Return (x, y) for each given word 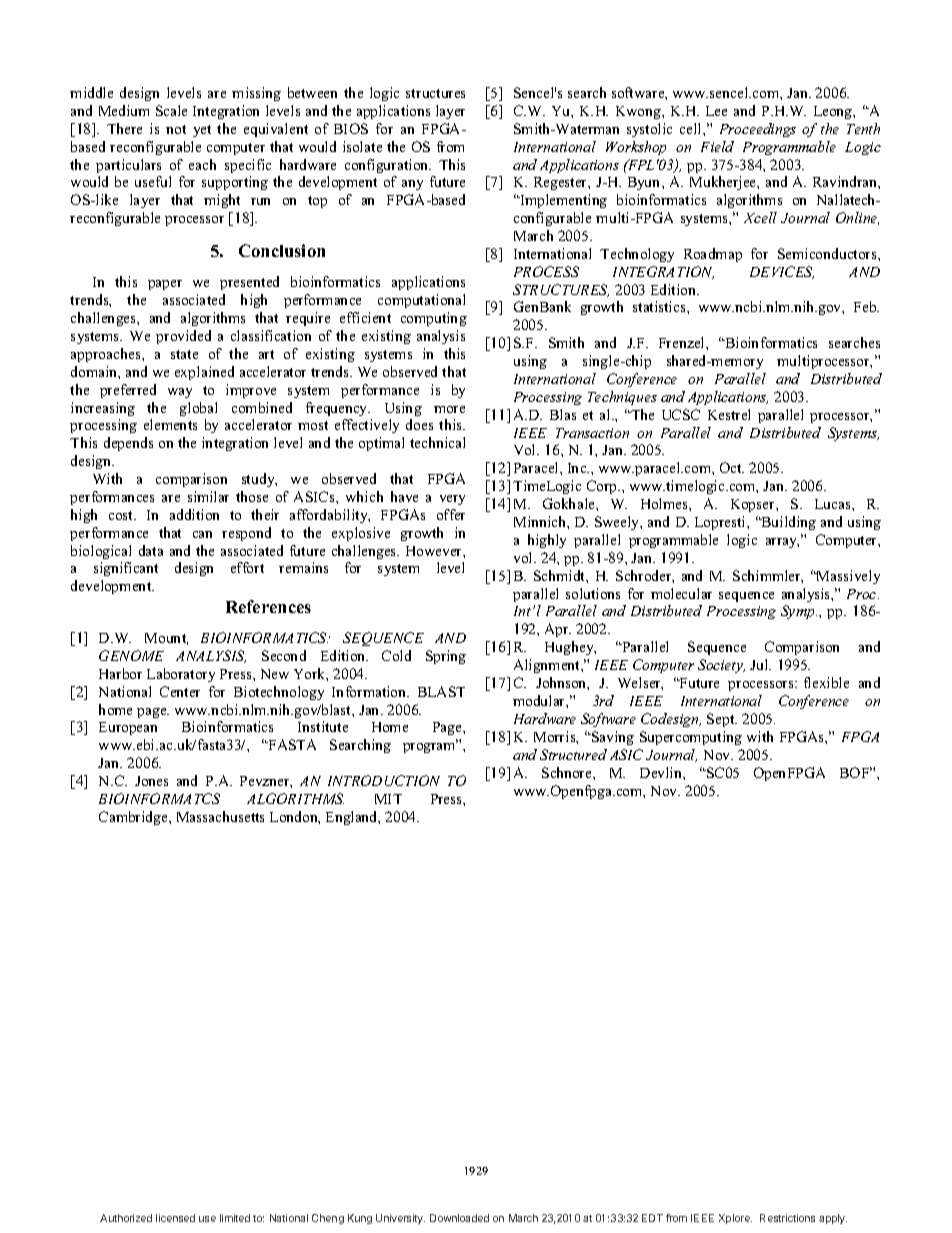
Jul (760, 664)
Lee (716, 111)
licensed (175, 1218)
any (412, 185)
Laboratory (181, 675)
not (176, 129)
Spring (446, 657)
